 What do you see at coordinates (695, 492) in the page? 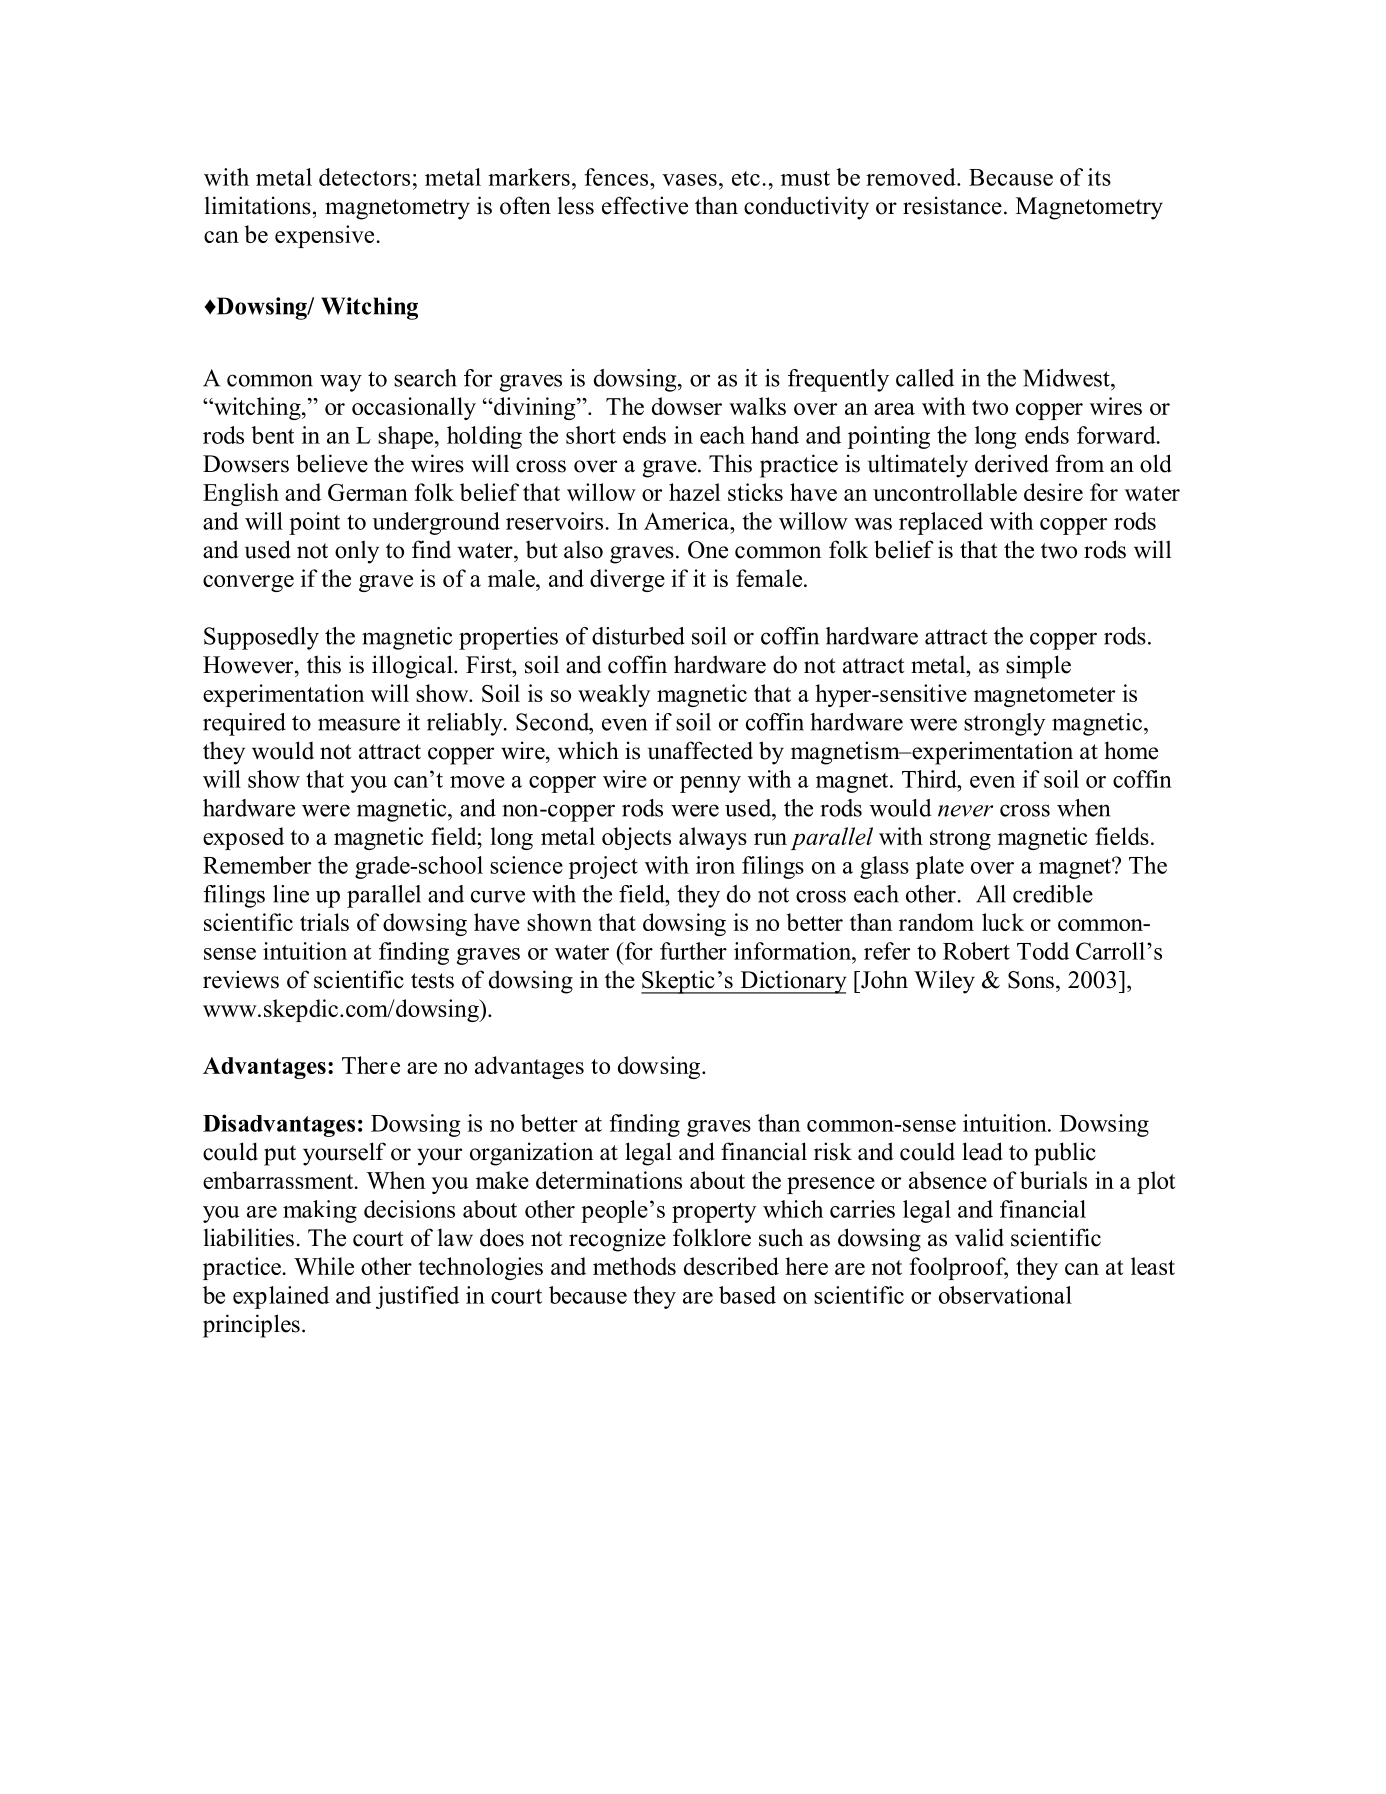
I see `hazel` at bounding box center [695, 492].
